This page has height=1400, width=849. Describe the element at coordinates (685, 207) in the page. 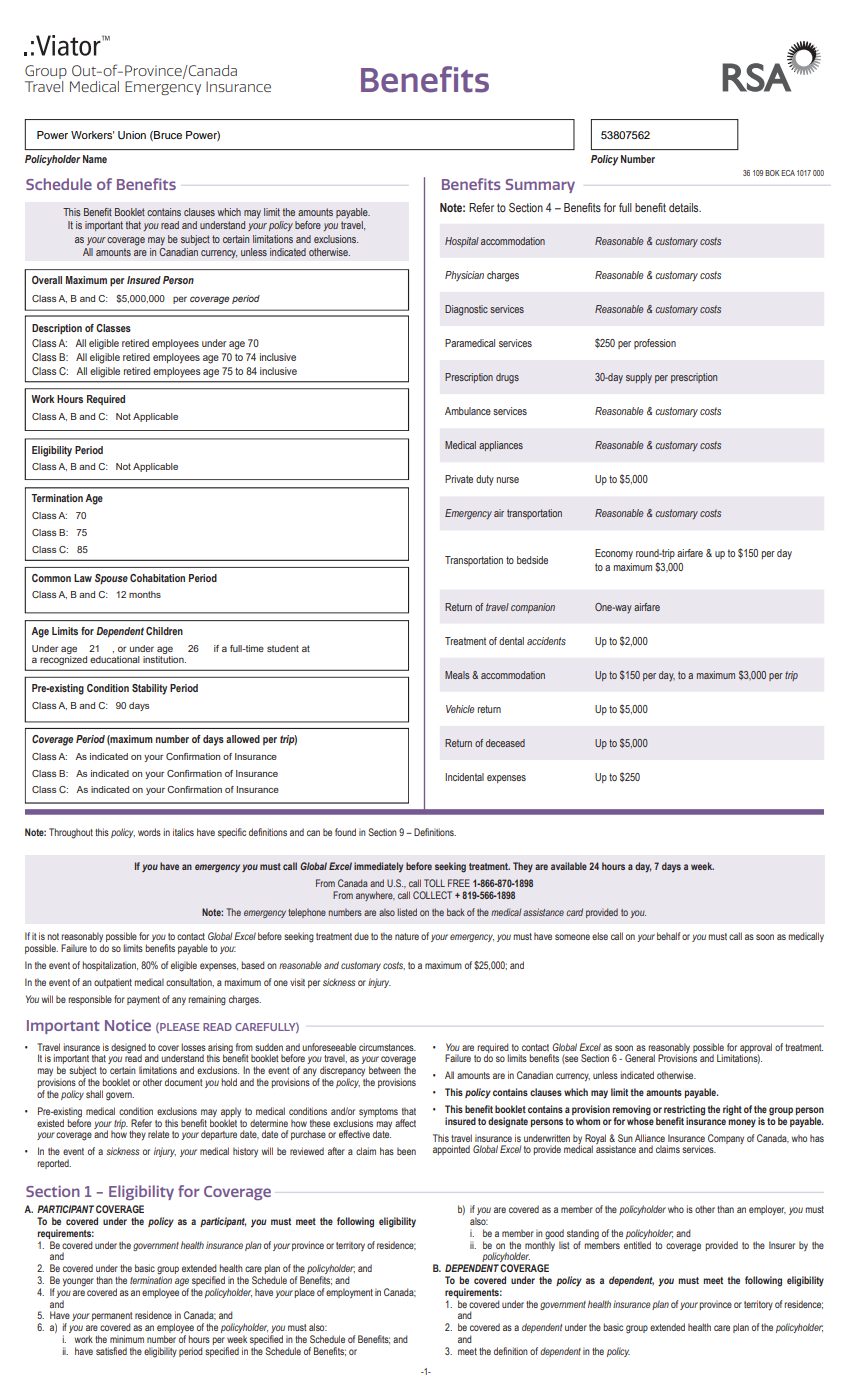

I see `details` at that location.
